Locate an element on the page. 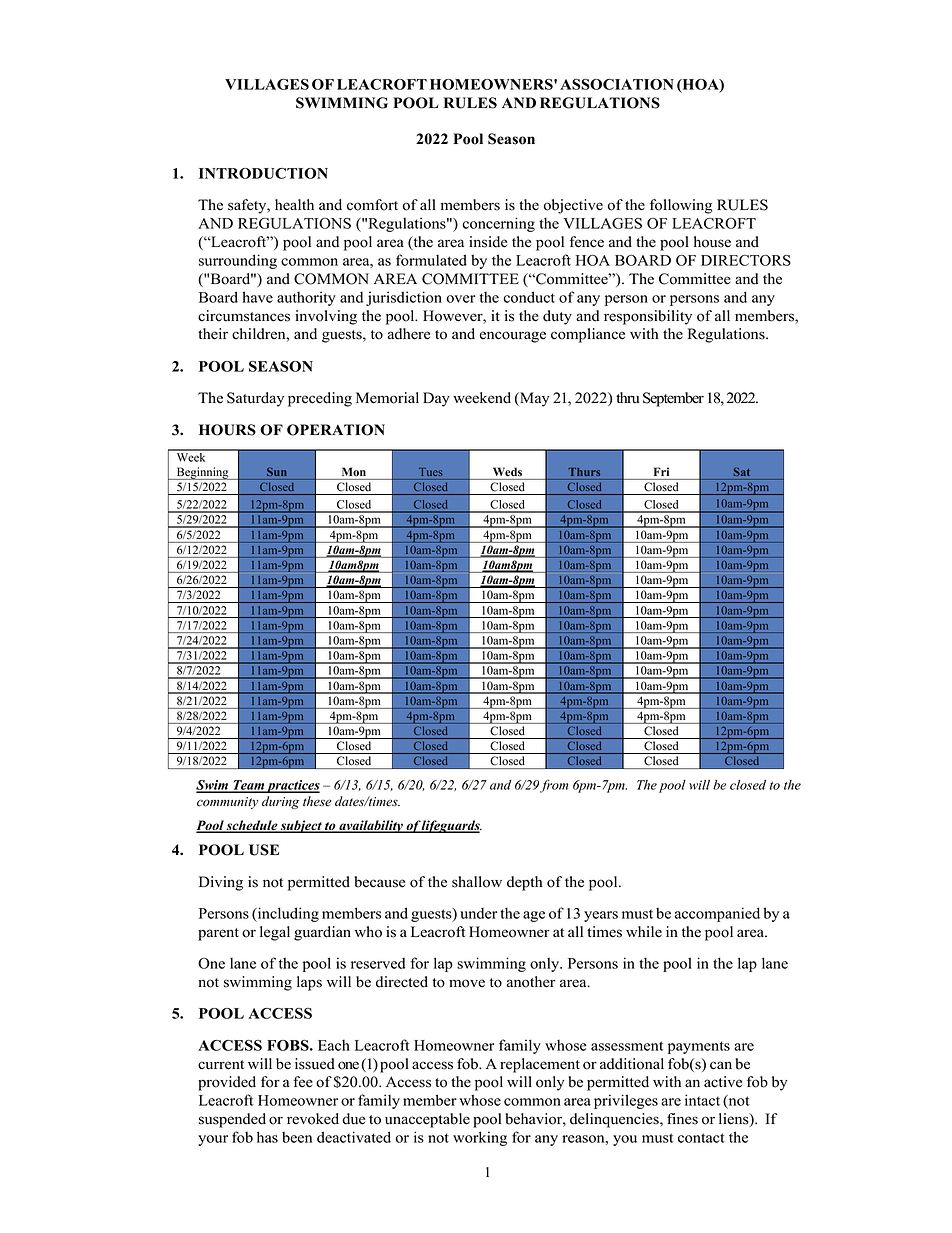  ASSOCIATION is located at coordinates (617, 84).
